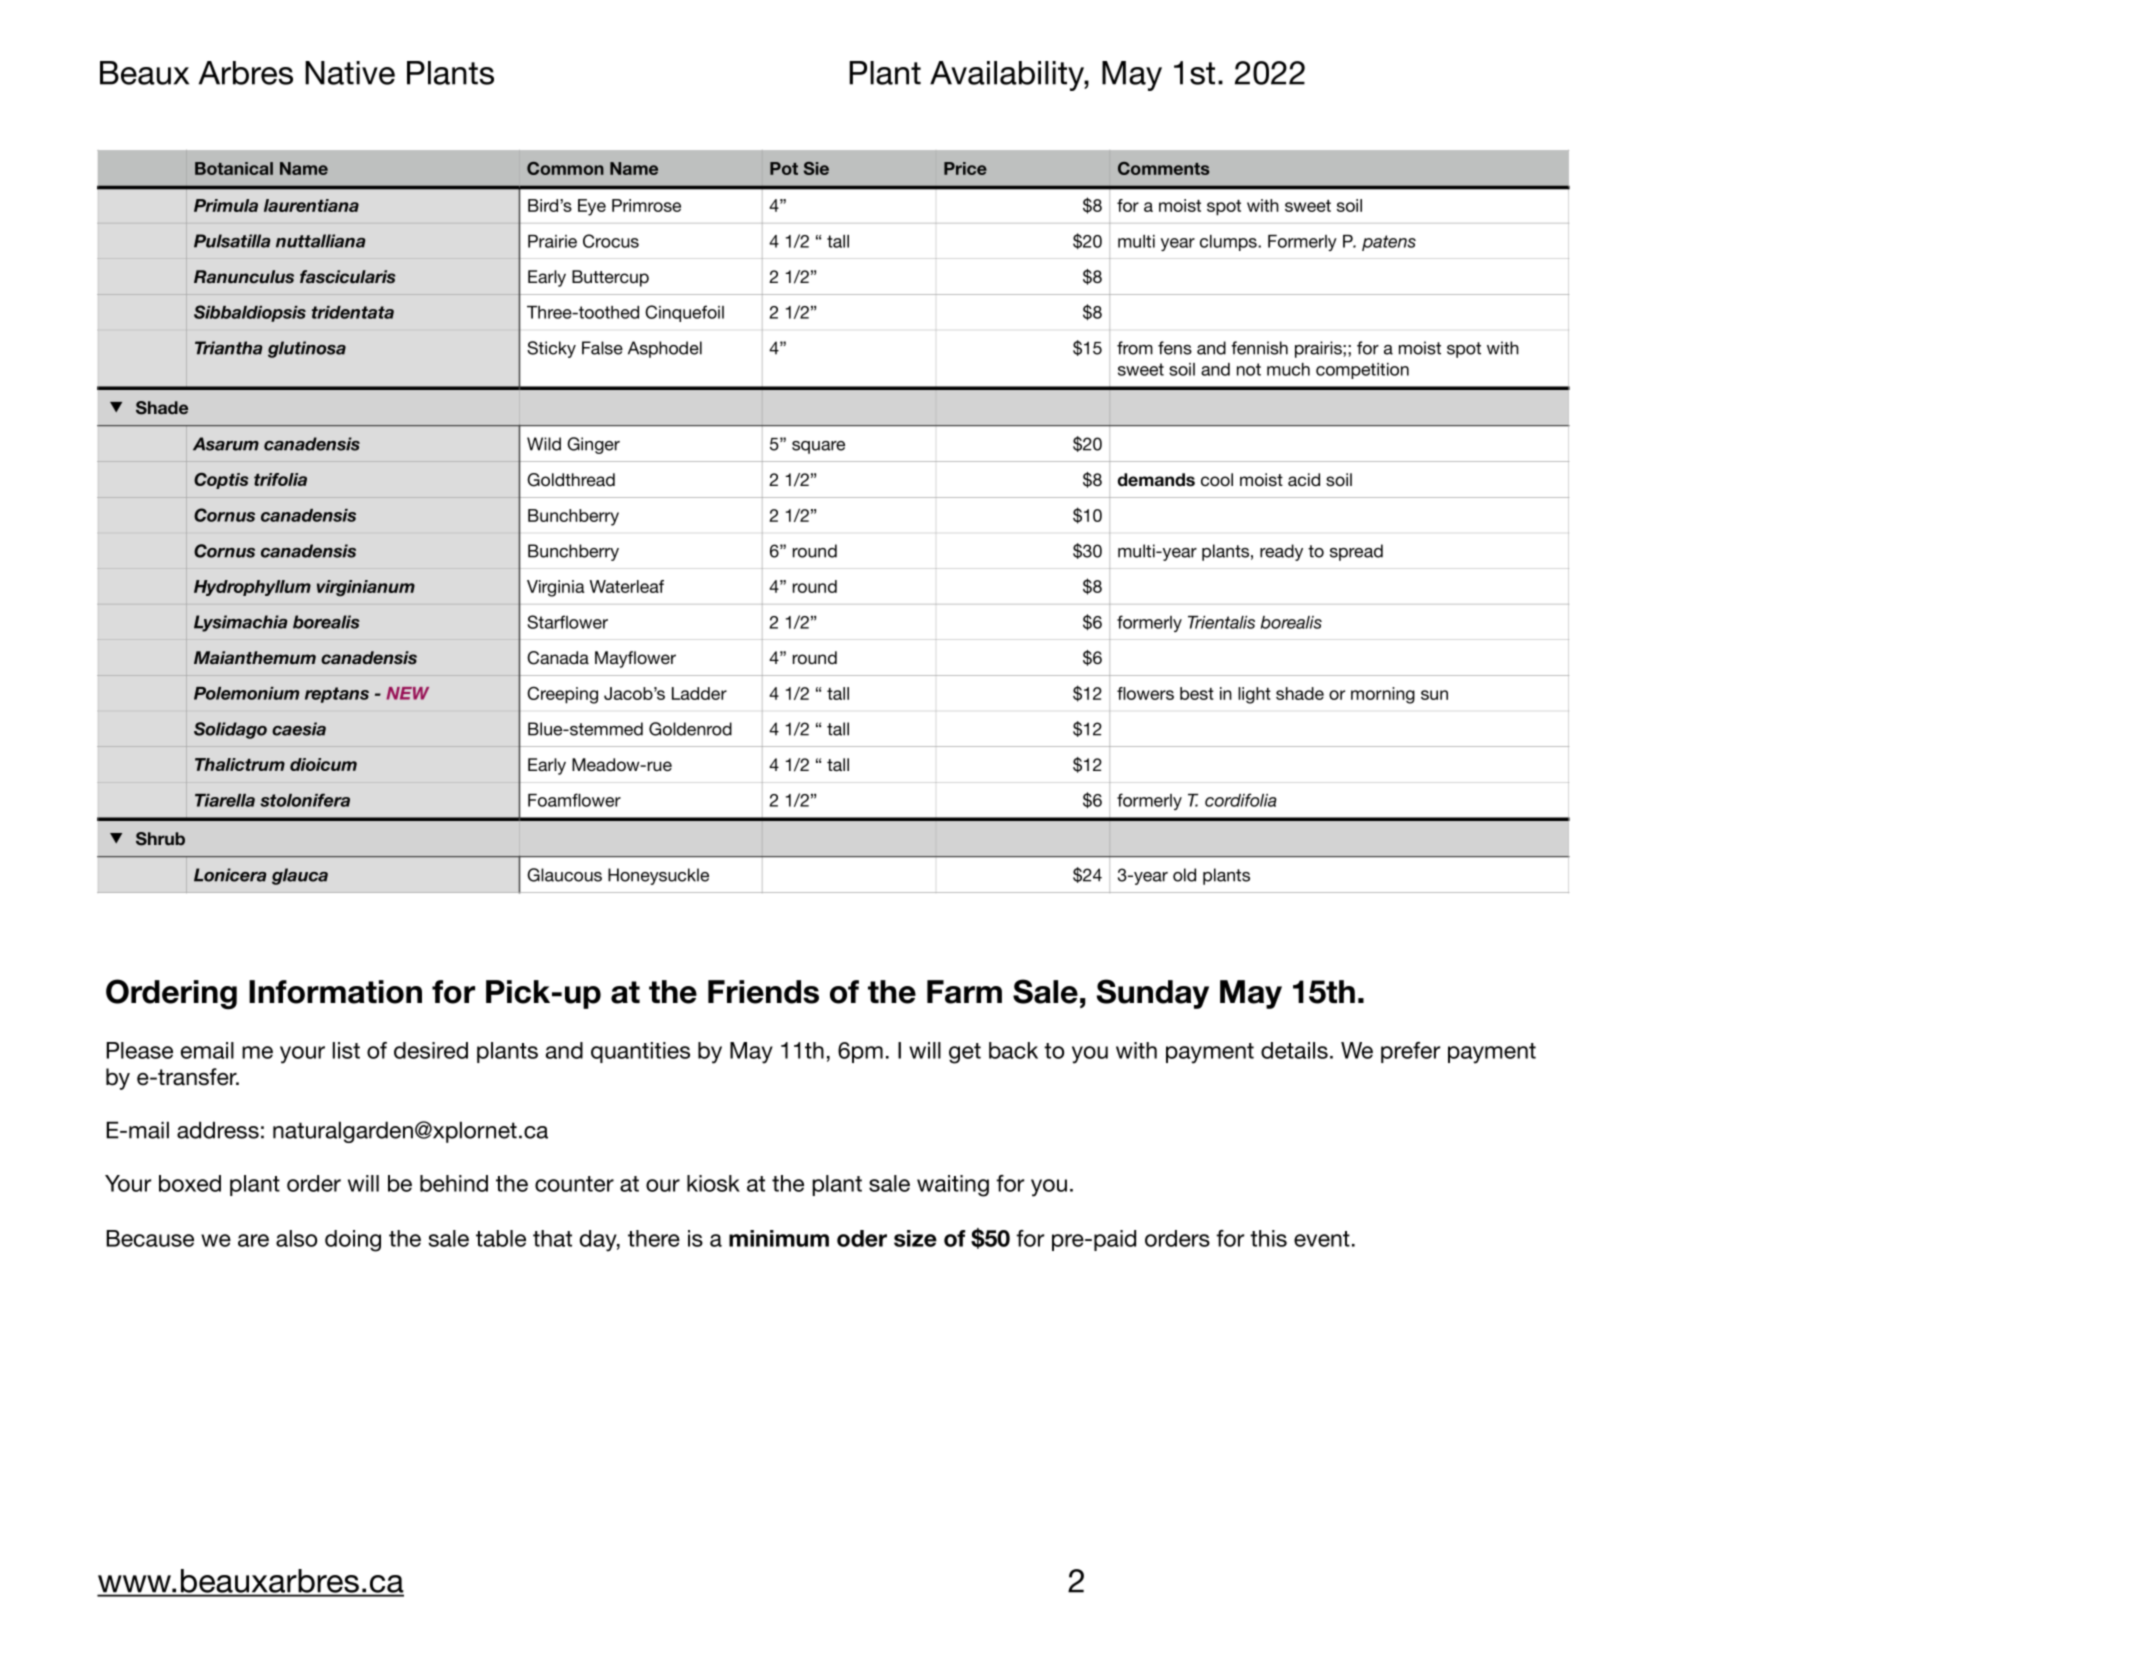  I want to click on Sie, so click(816, 168).
